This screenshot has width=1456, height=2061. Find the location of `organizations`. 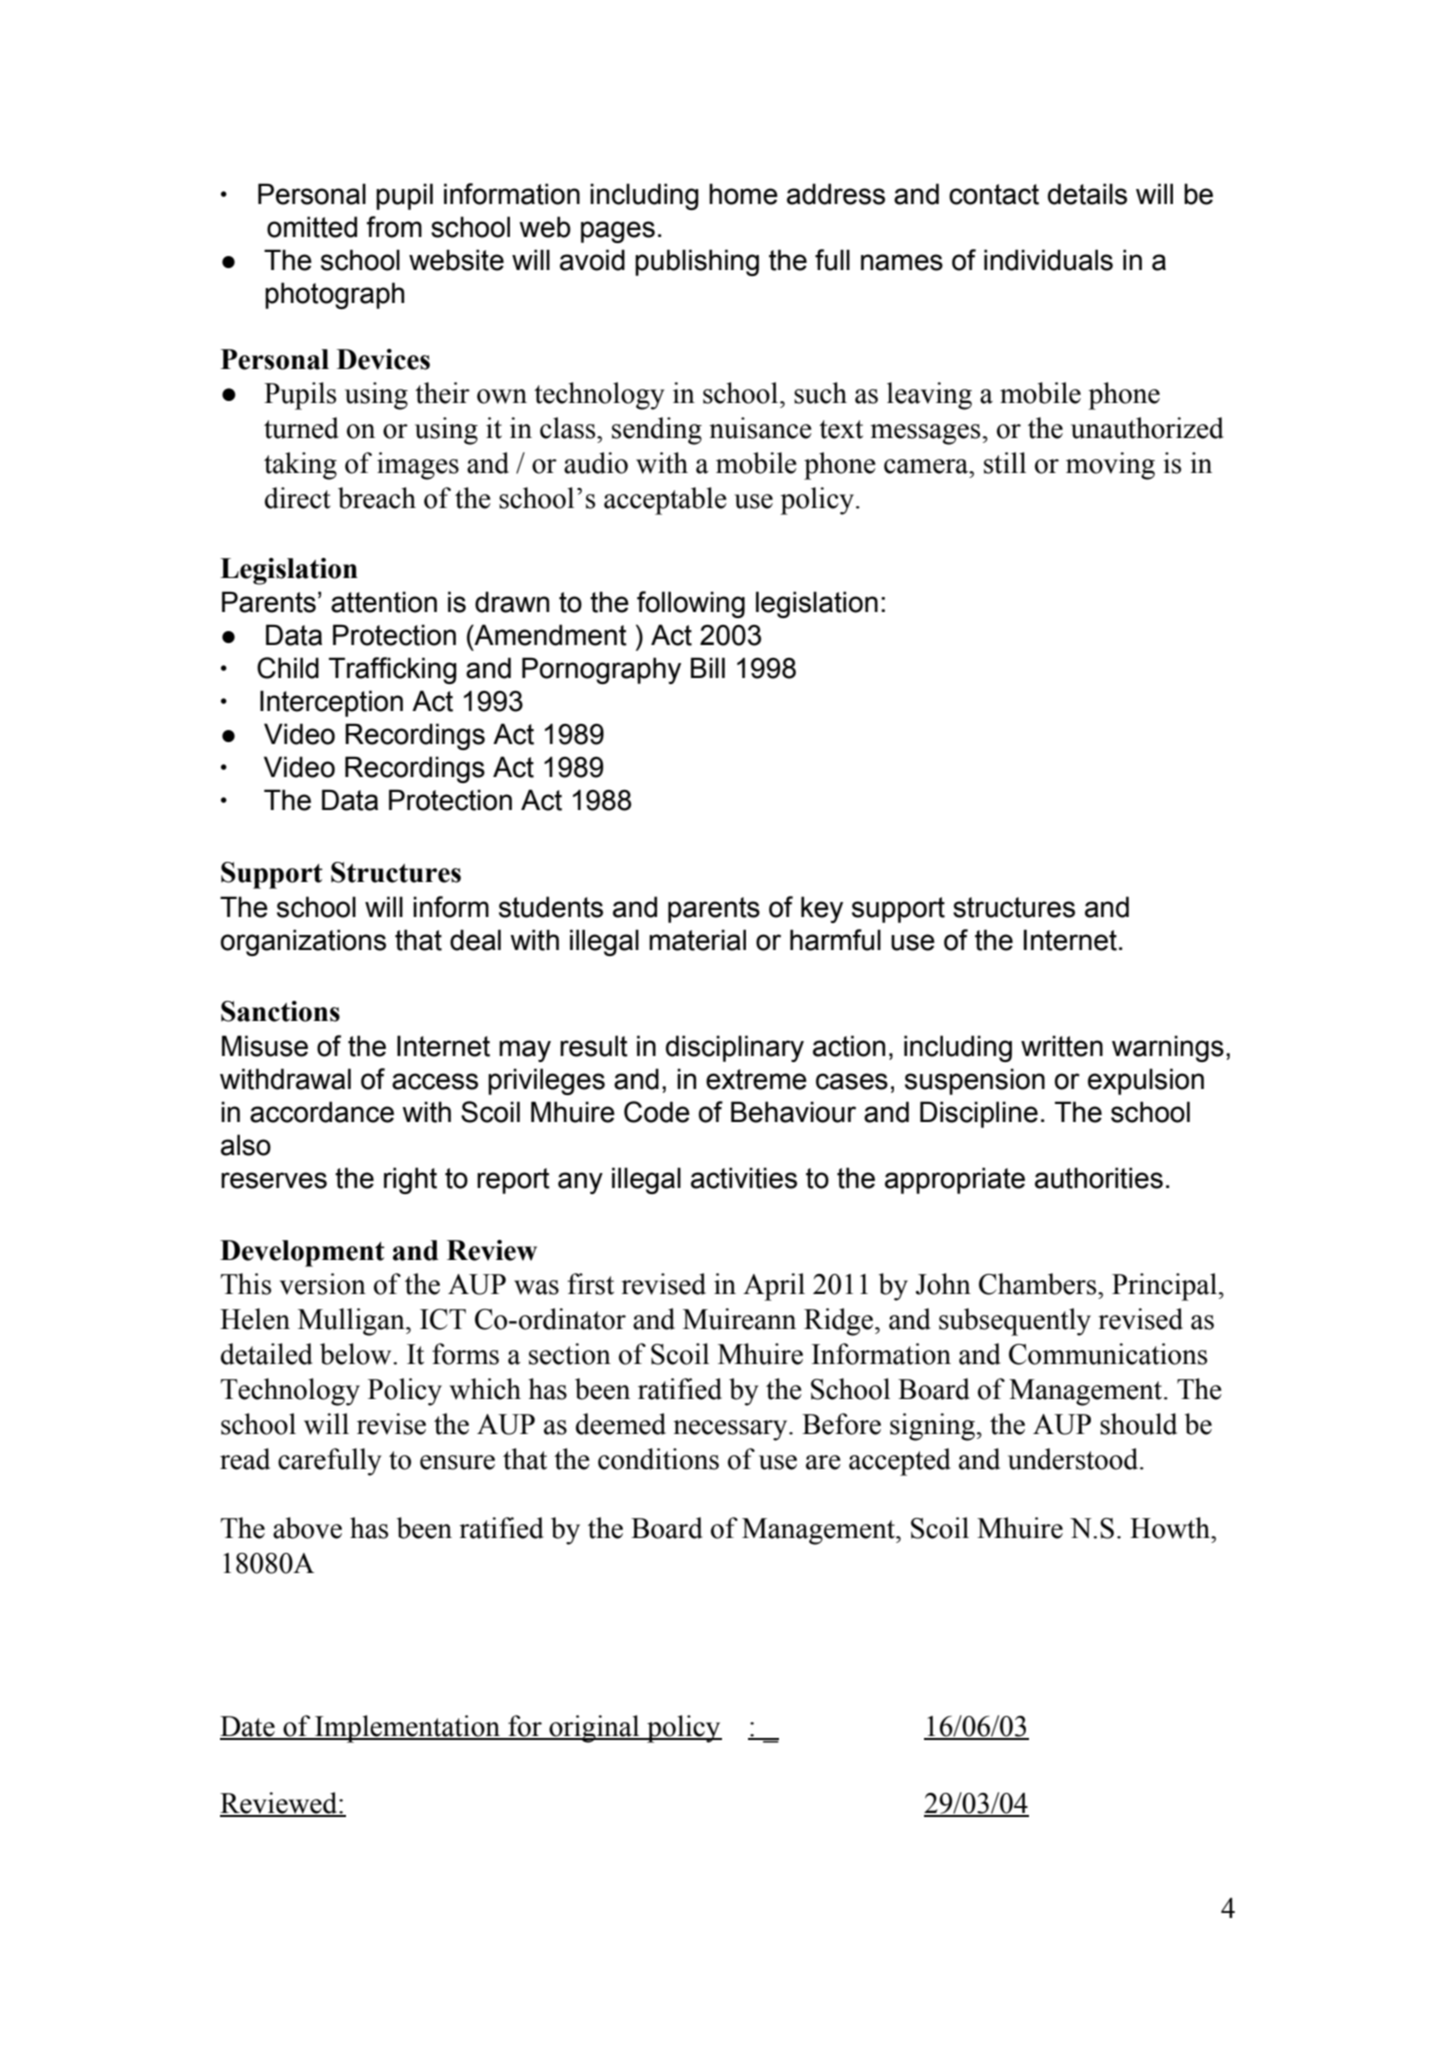

organizations is located at coordinates (303, 942).
